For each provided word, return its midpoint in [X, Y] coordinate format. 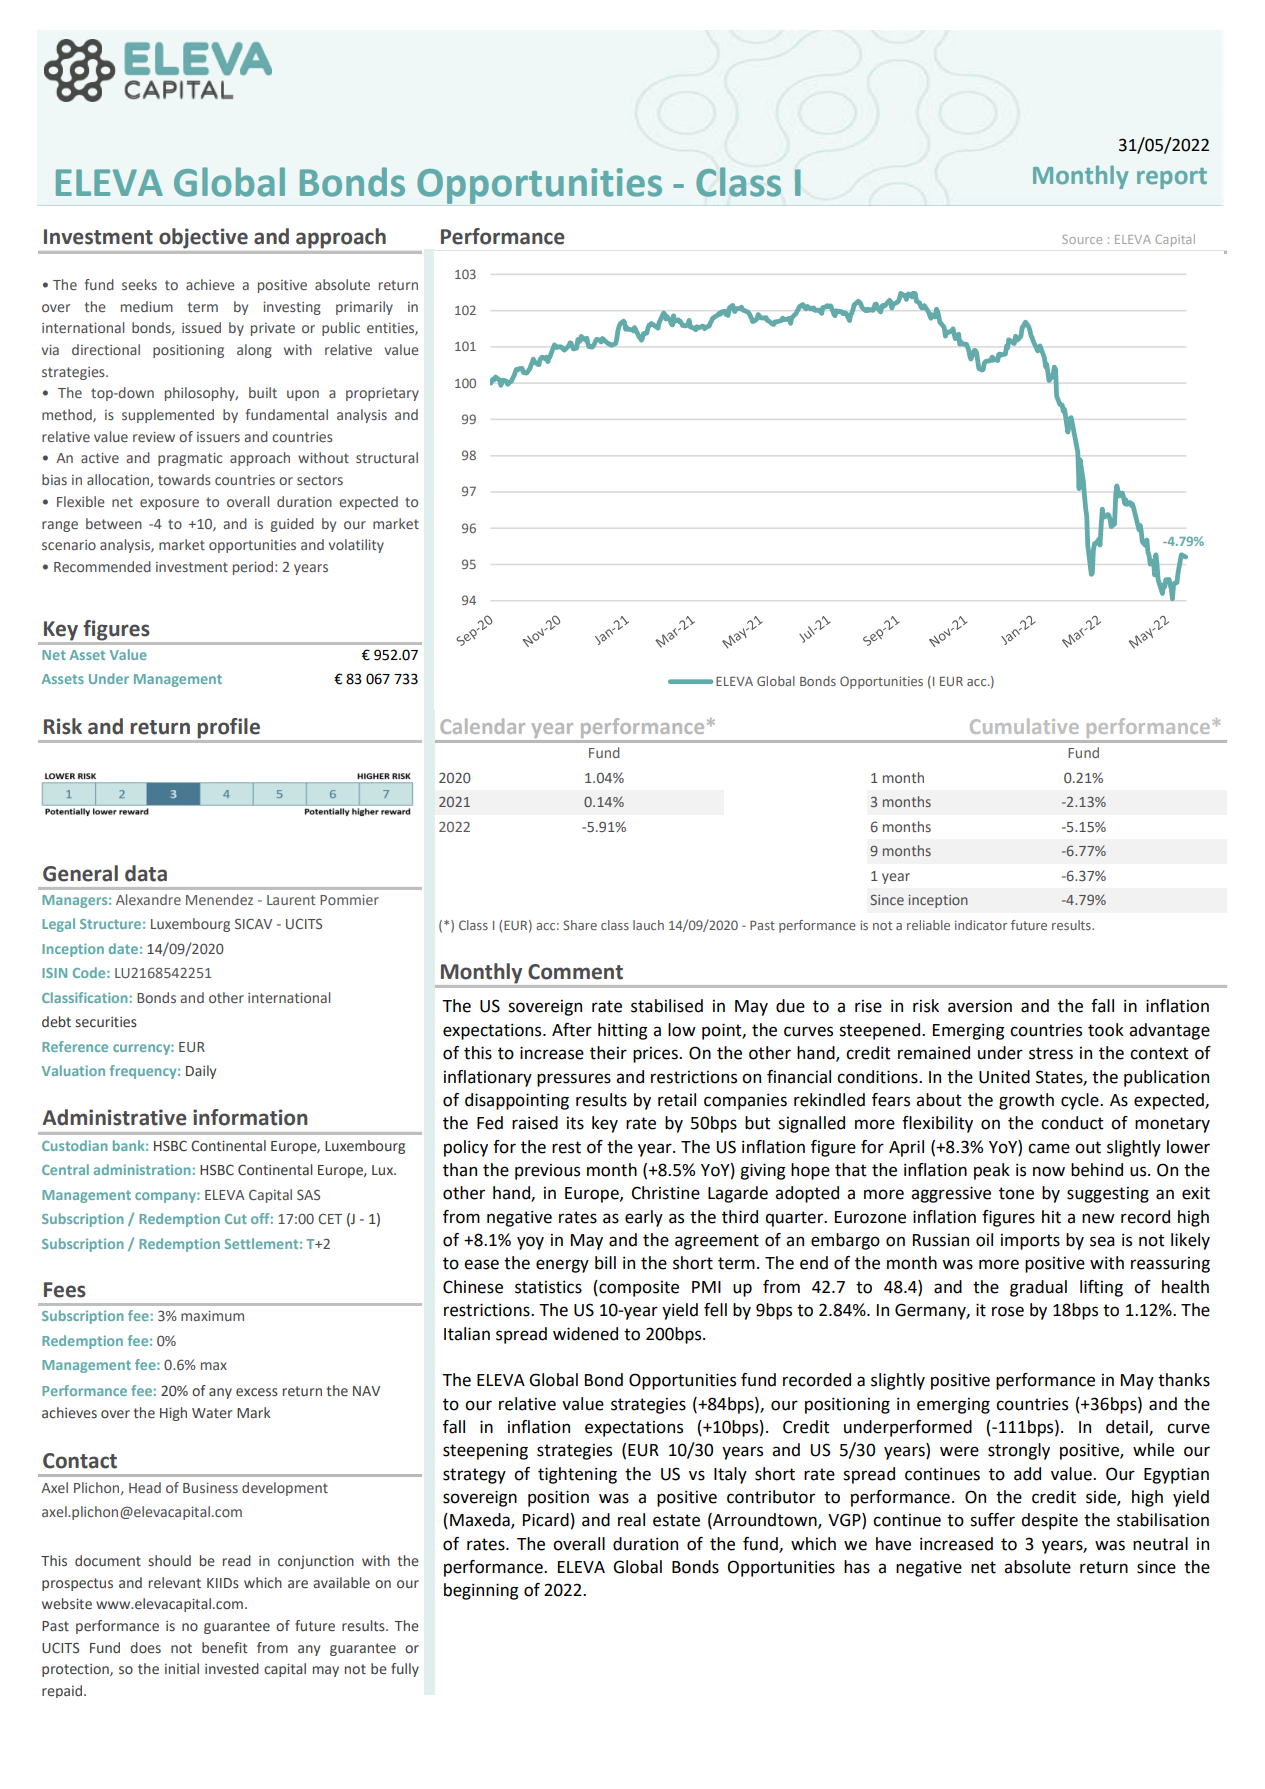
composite [638, 1288]
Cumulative [1024, 726]
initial [182, 1668]
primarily [364, 308]
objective [203, 238]
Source [1082, 239]
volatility [356, 546]
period [253, 568]
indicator [981, 925]
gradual [1038, 1288]
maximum [212, 1316]
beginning [481, 1591]
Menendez [219, 899]
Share [580, 925]
